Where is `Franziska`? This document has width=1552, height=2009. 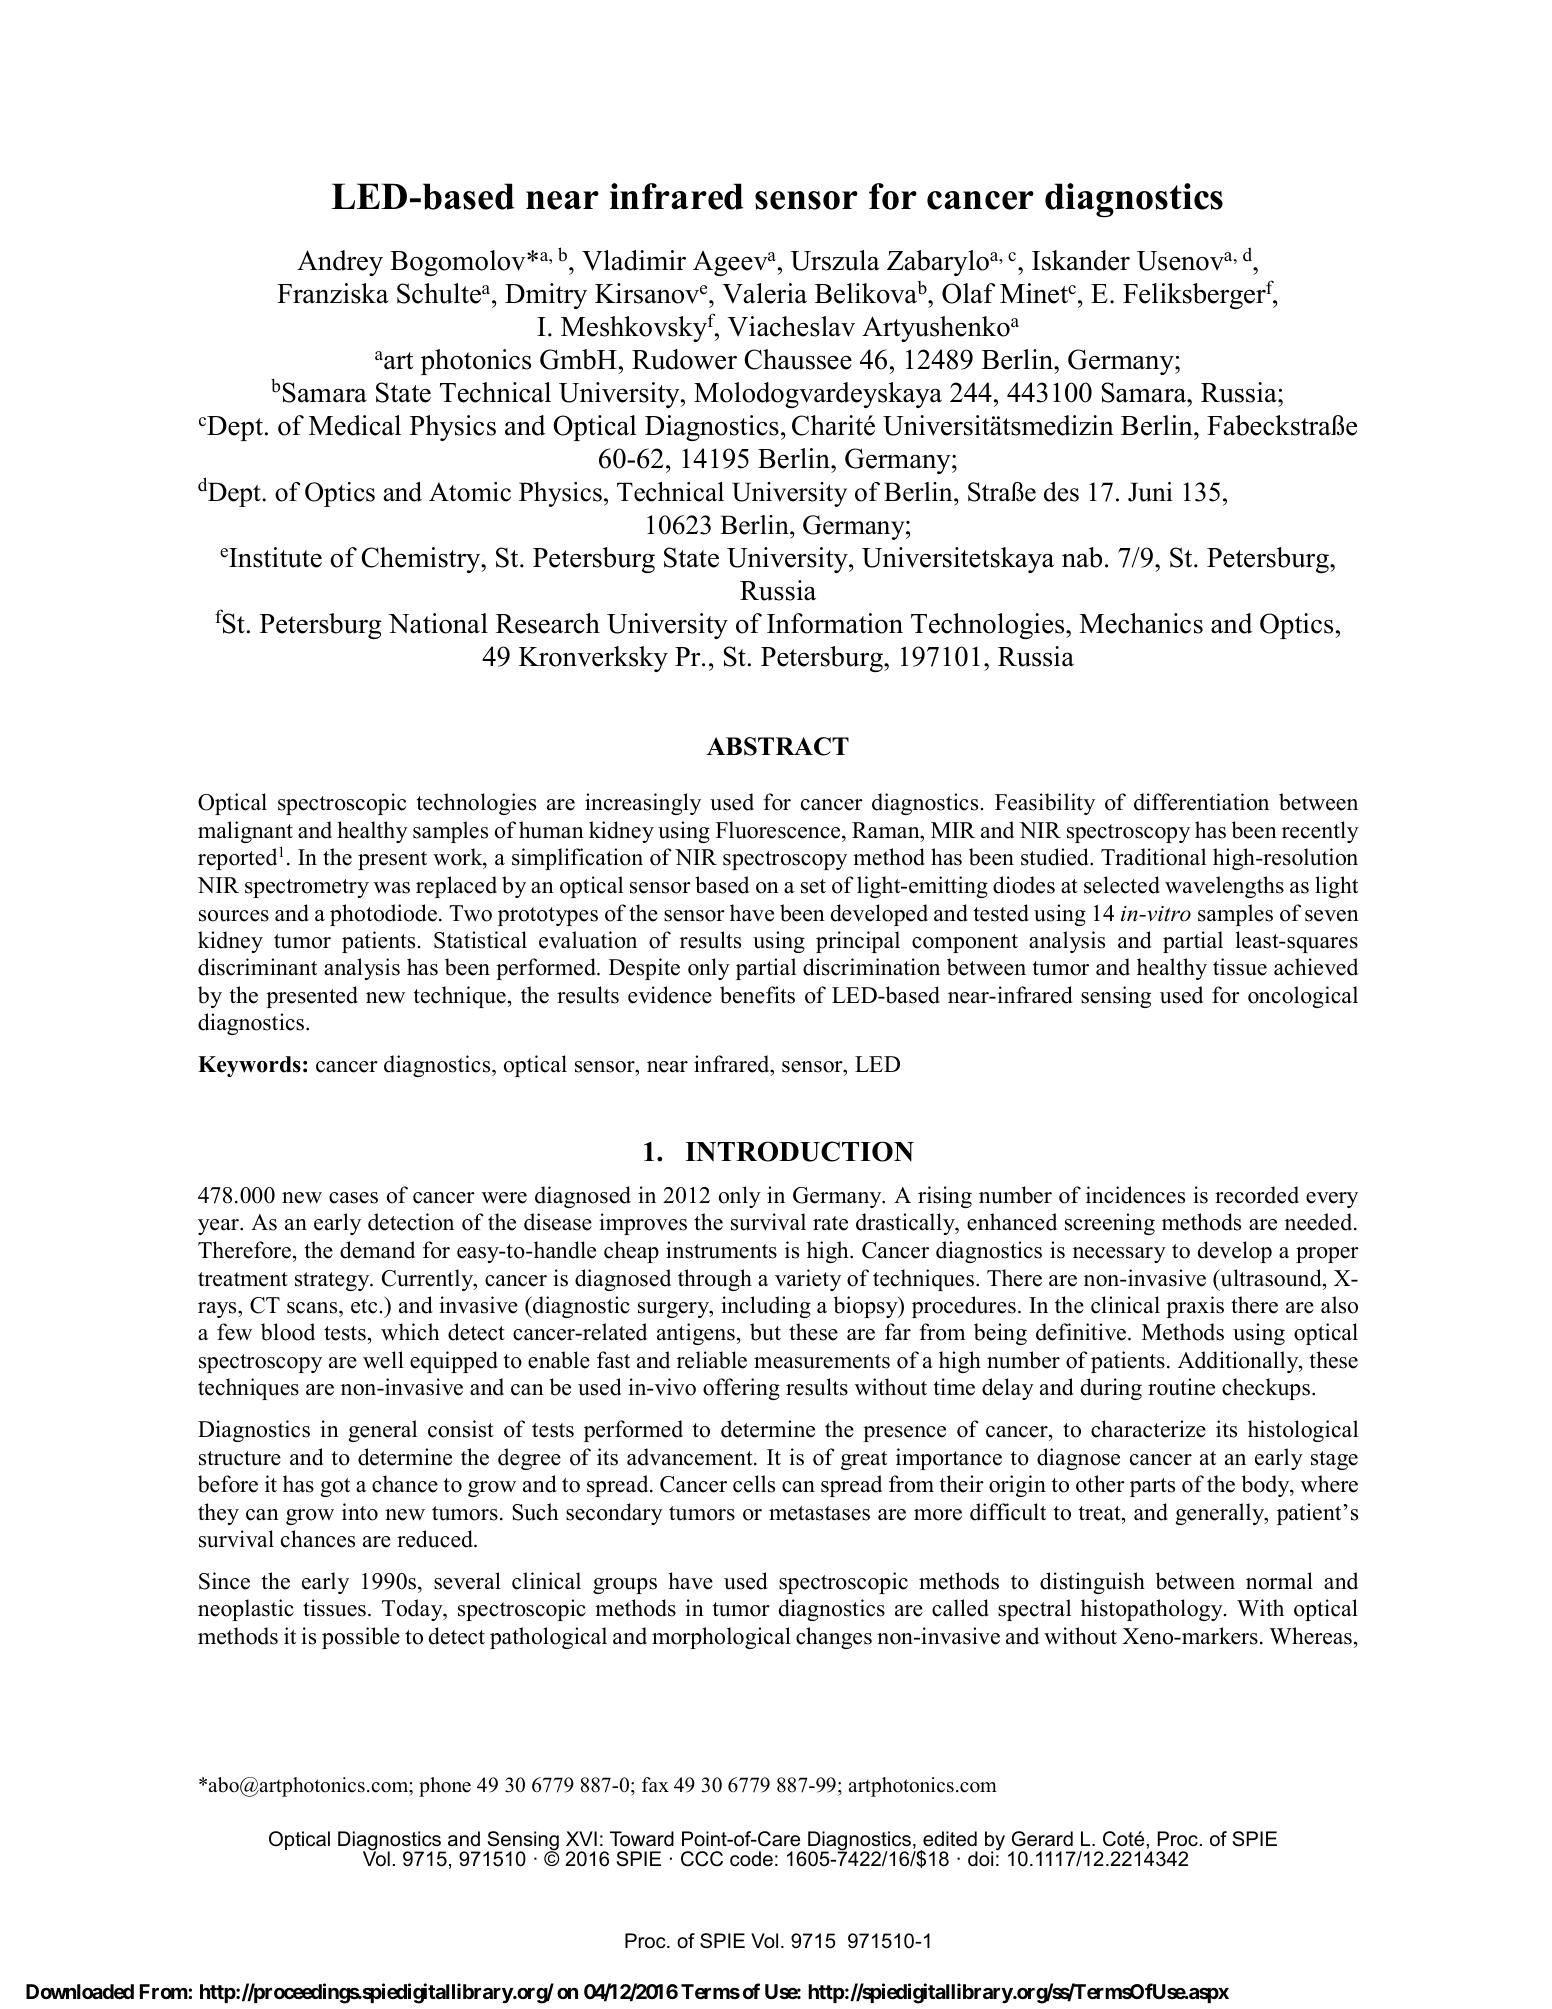 Franziska is located at coordinates (332, 293).
